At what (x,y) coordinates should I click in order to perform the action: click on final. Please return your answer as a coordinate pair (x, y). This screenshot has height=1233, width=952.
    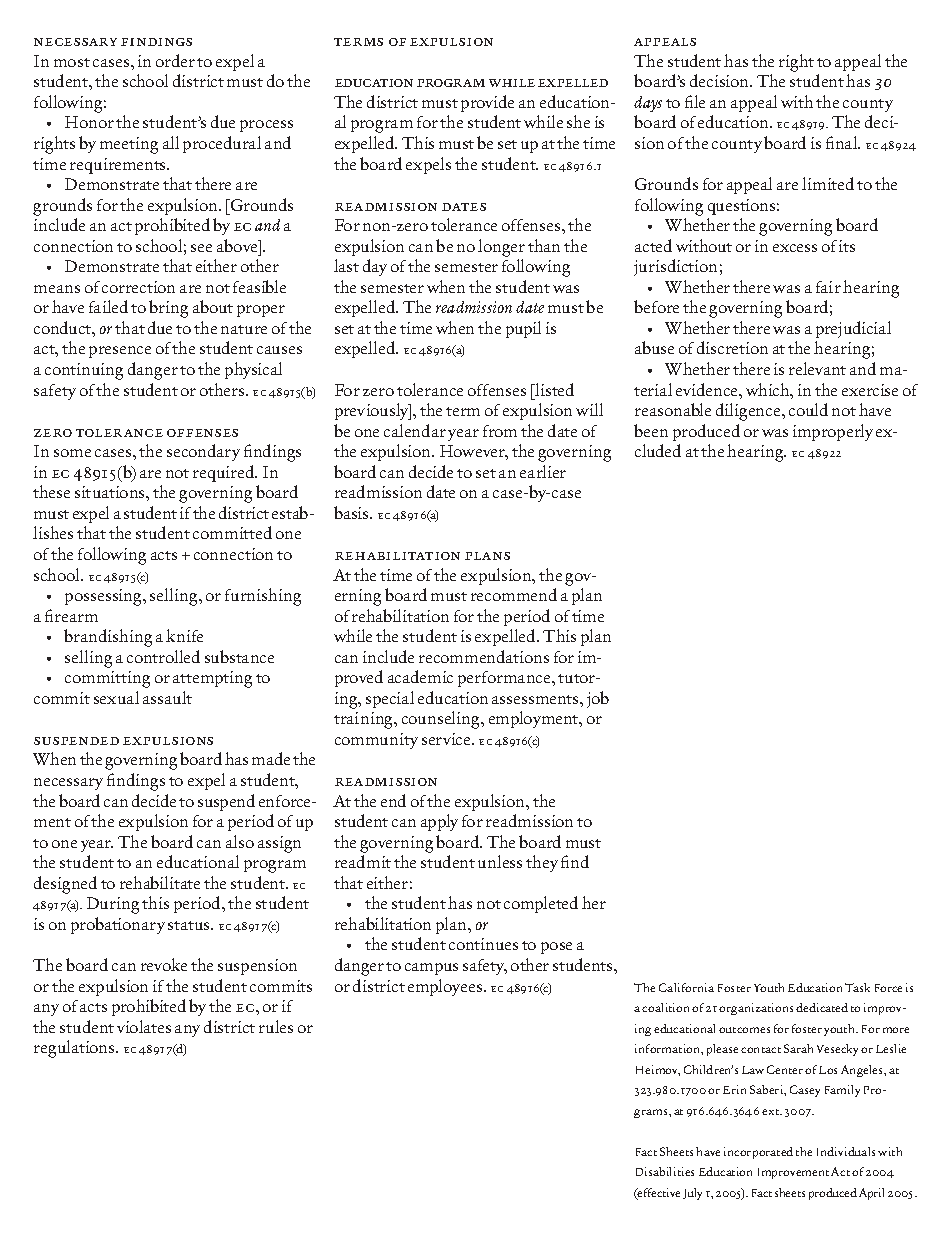
    Looking at the image, I should click on (843, 142).
